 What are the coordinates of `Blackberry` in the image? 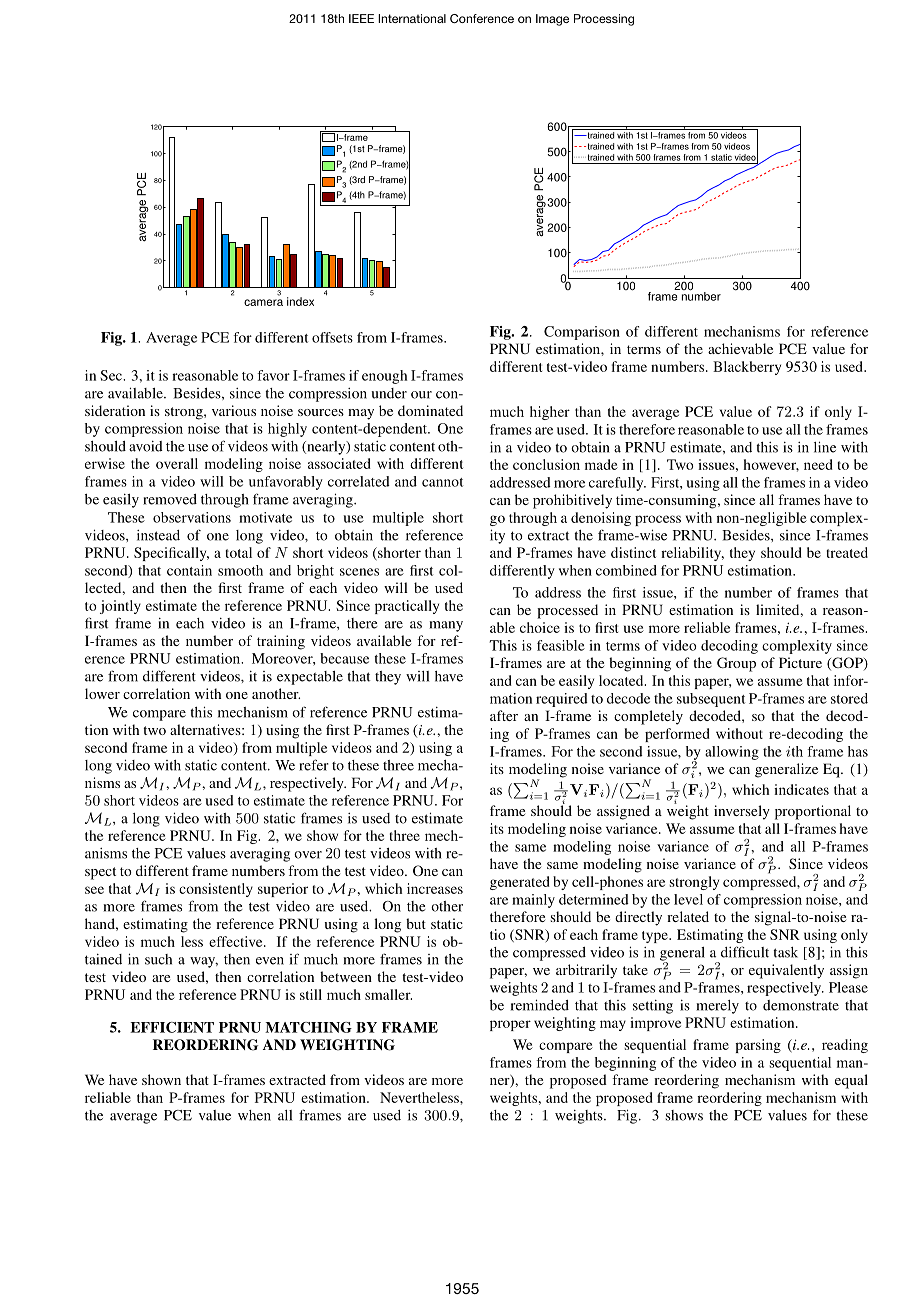 It's located at (747, 368).
